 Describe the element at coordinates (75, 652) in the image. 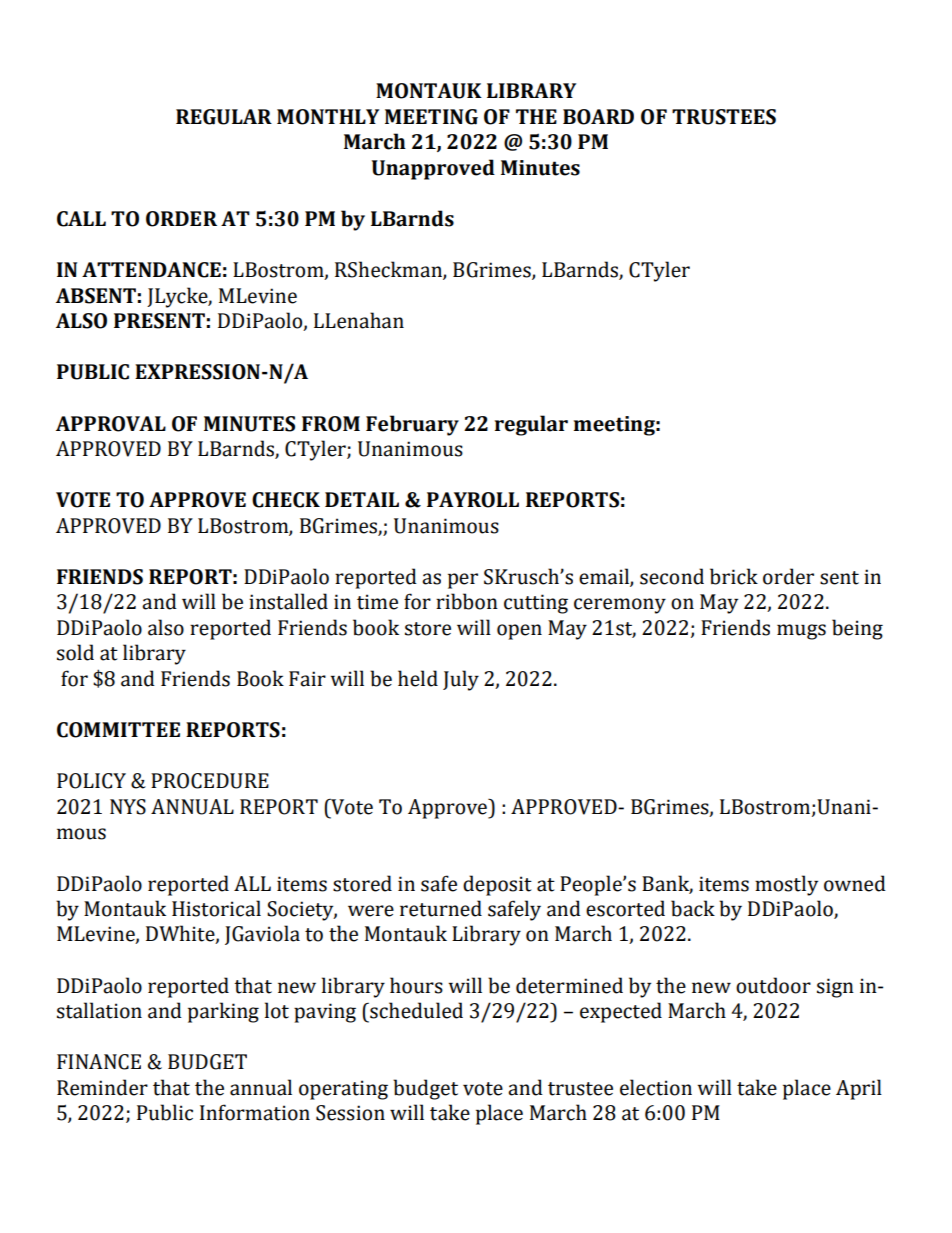

I see `sold` at that location.
